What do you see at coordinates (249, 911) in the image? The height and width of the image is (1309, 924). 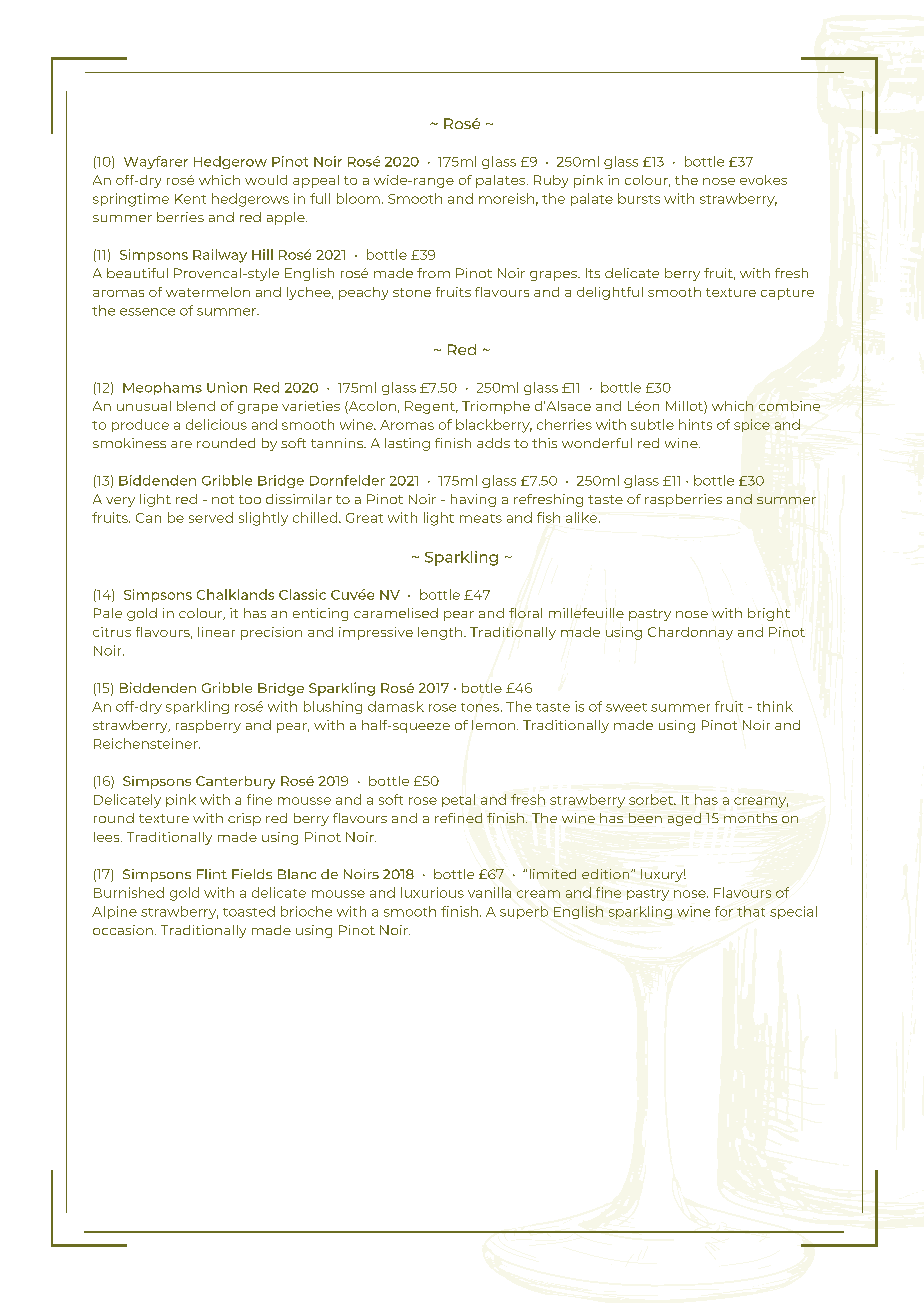 I see `toasted` at bounding box center [249, 911].
